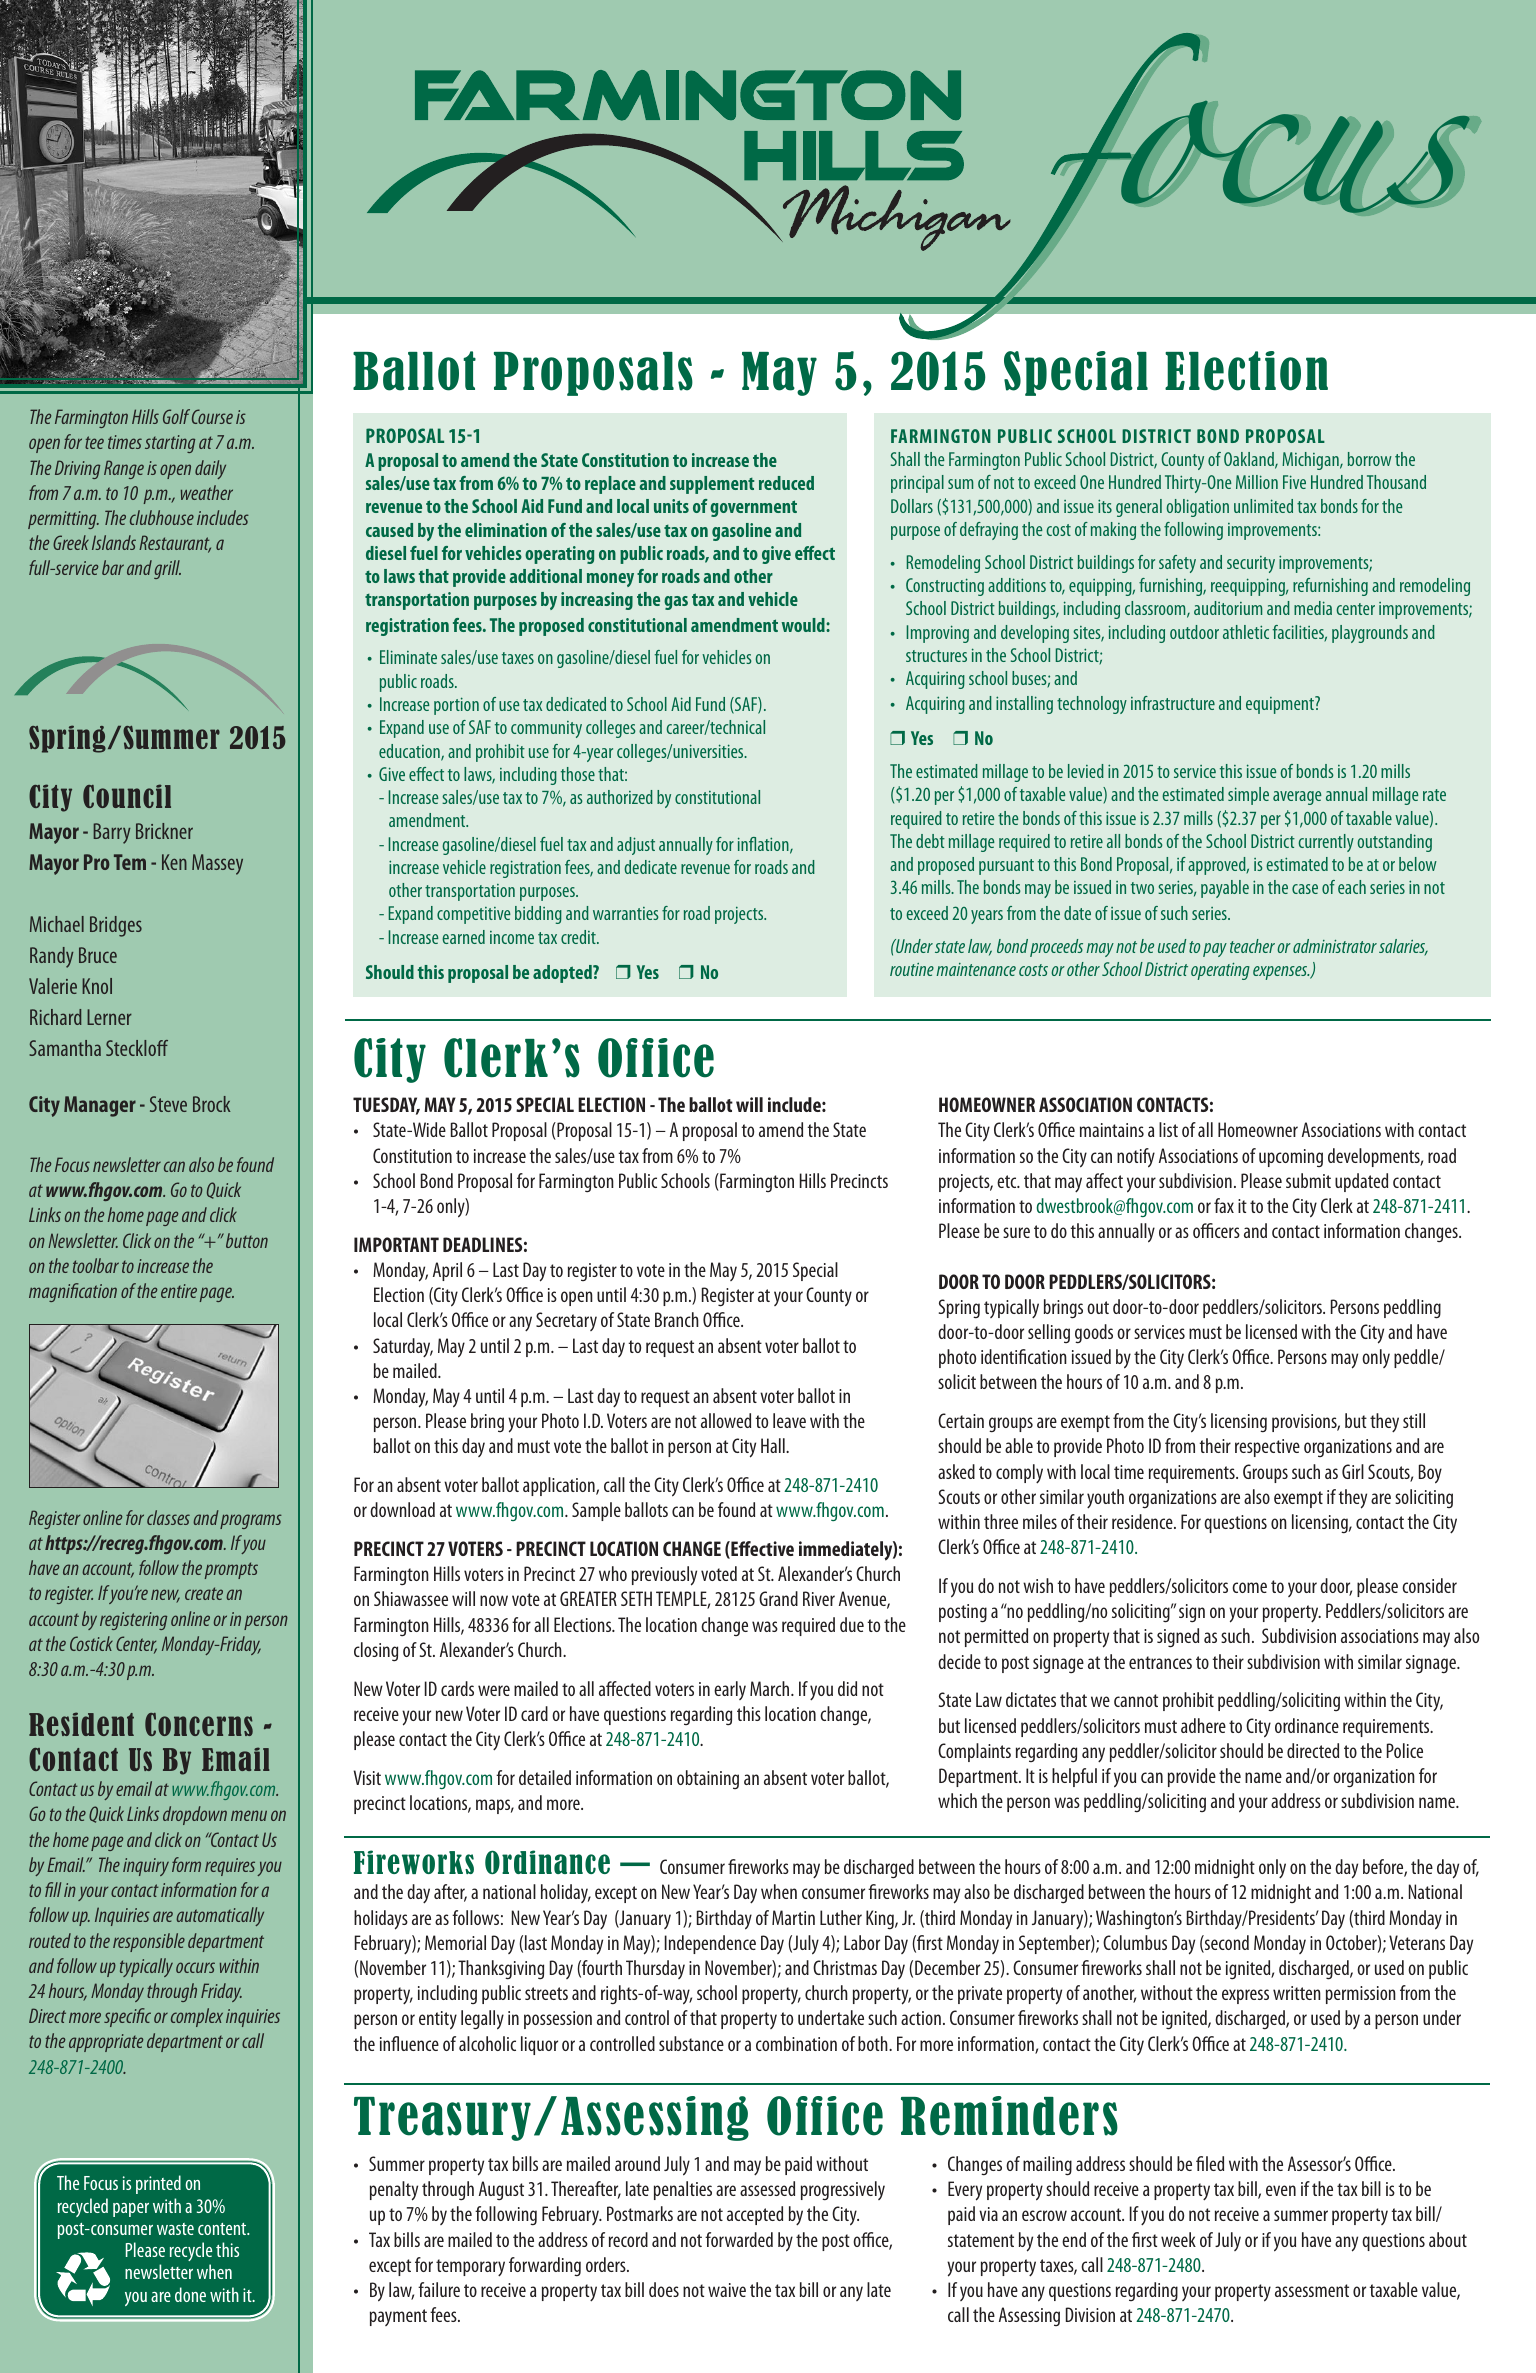 The width and height of the screenshot is (1536, 2373). I want to click on Massey, so click(217, 864).
